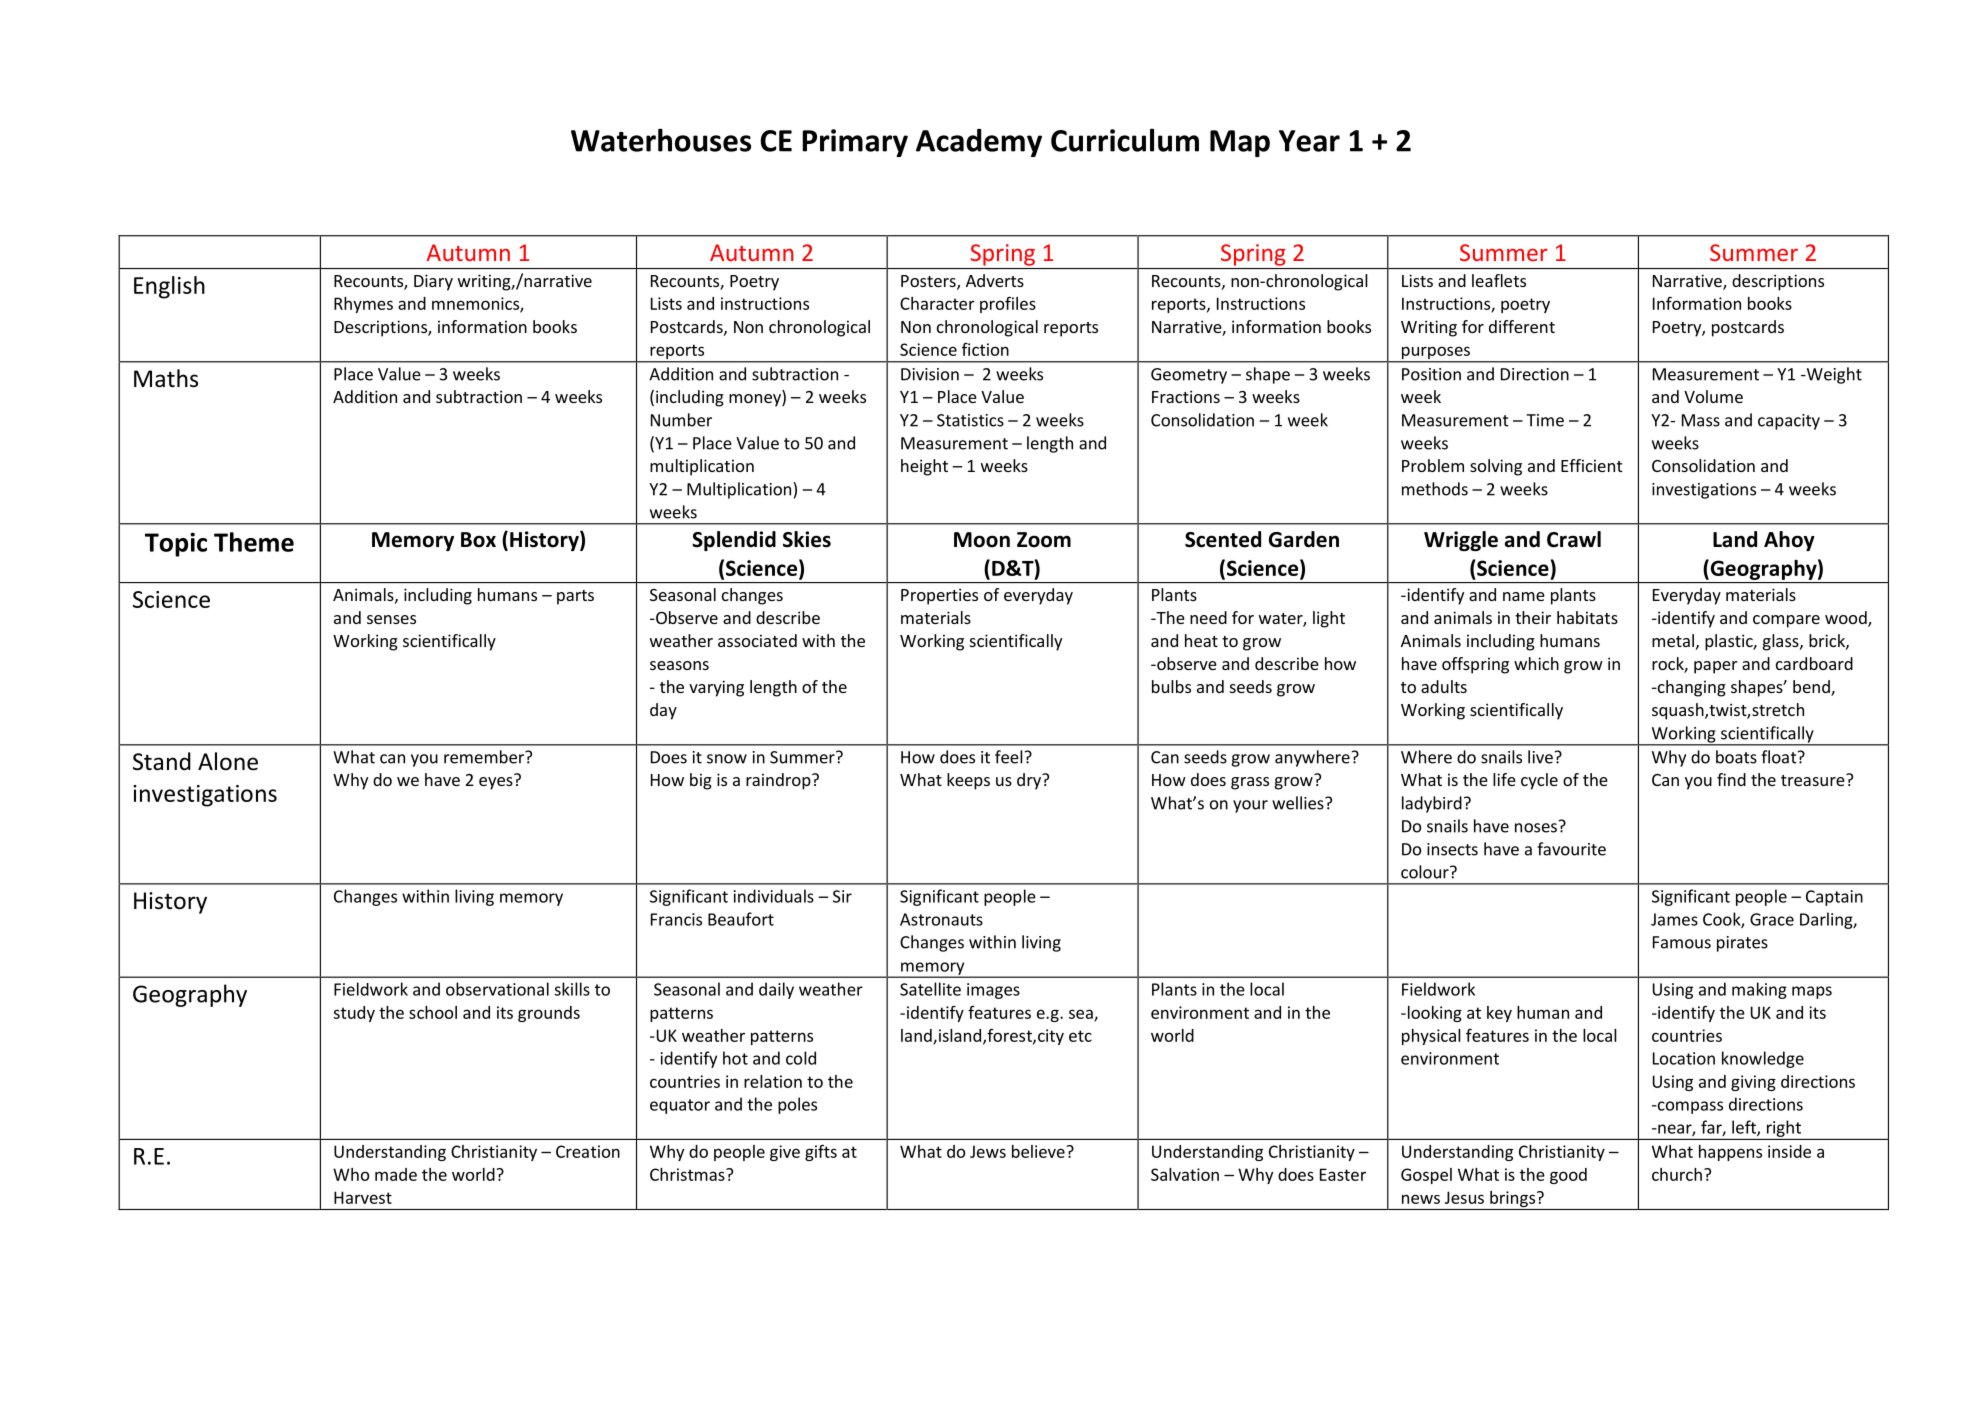 Image resolution: width=1982 pixels, height=1402 pixels. I want to click on Crawl, so click(1574, 539).
